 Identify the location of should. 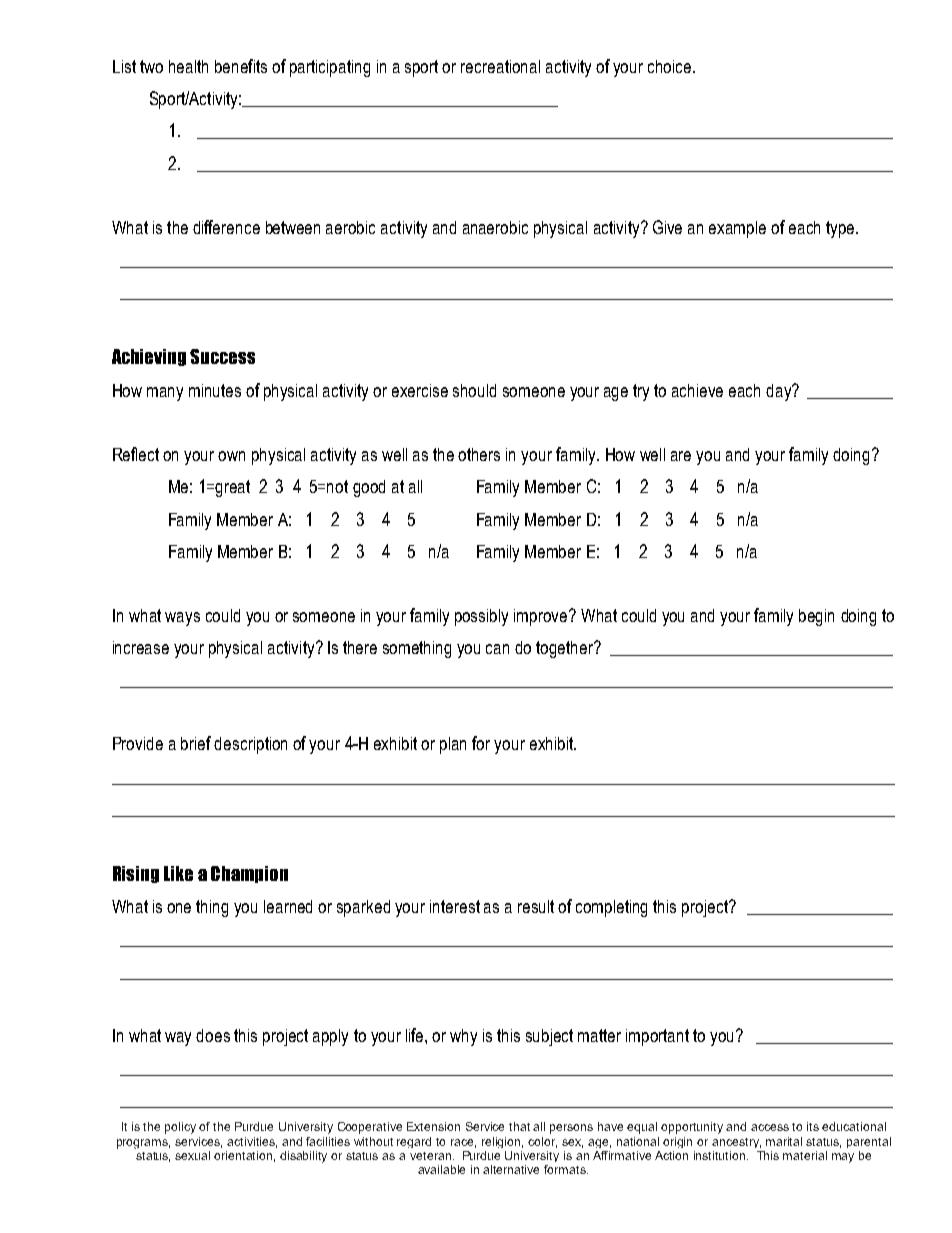
(474, 390).
